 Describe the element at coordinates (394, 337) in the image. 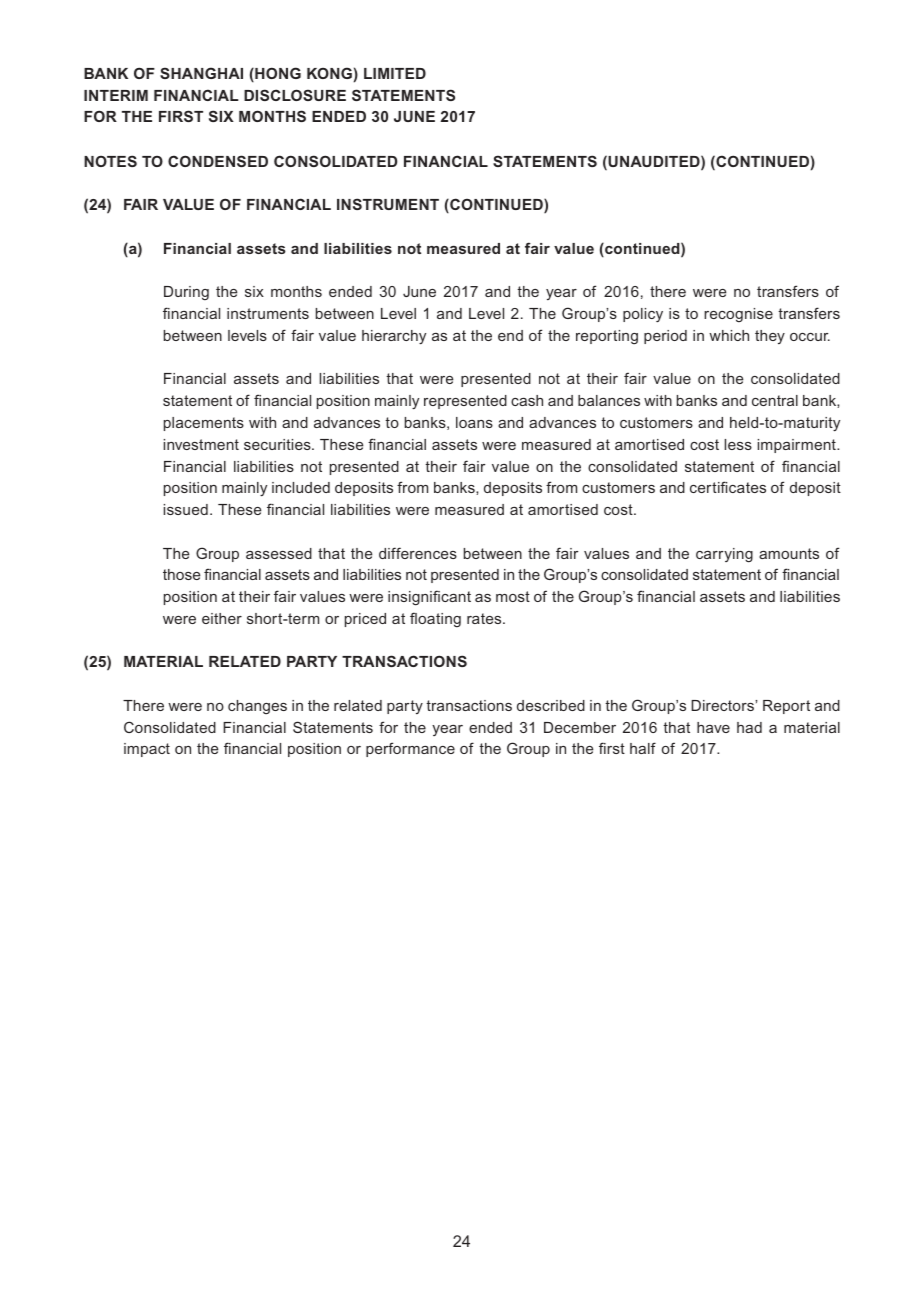

I see `hierarchy` at that location.
